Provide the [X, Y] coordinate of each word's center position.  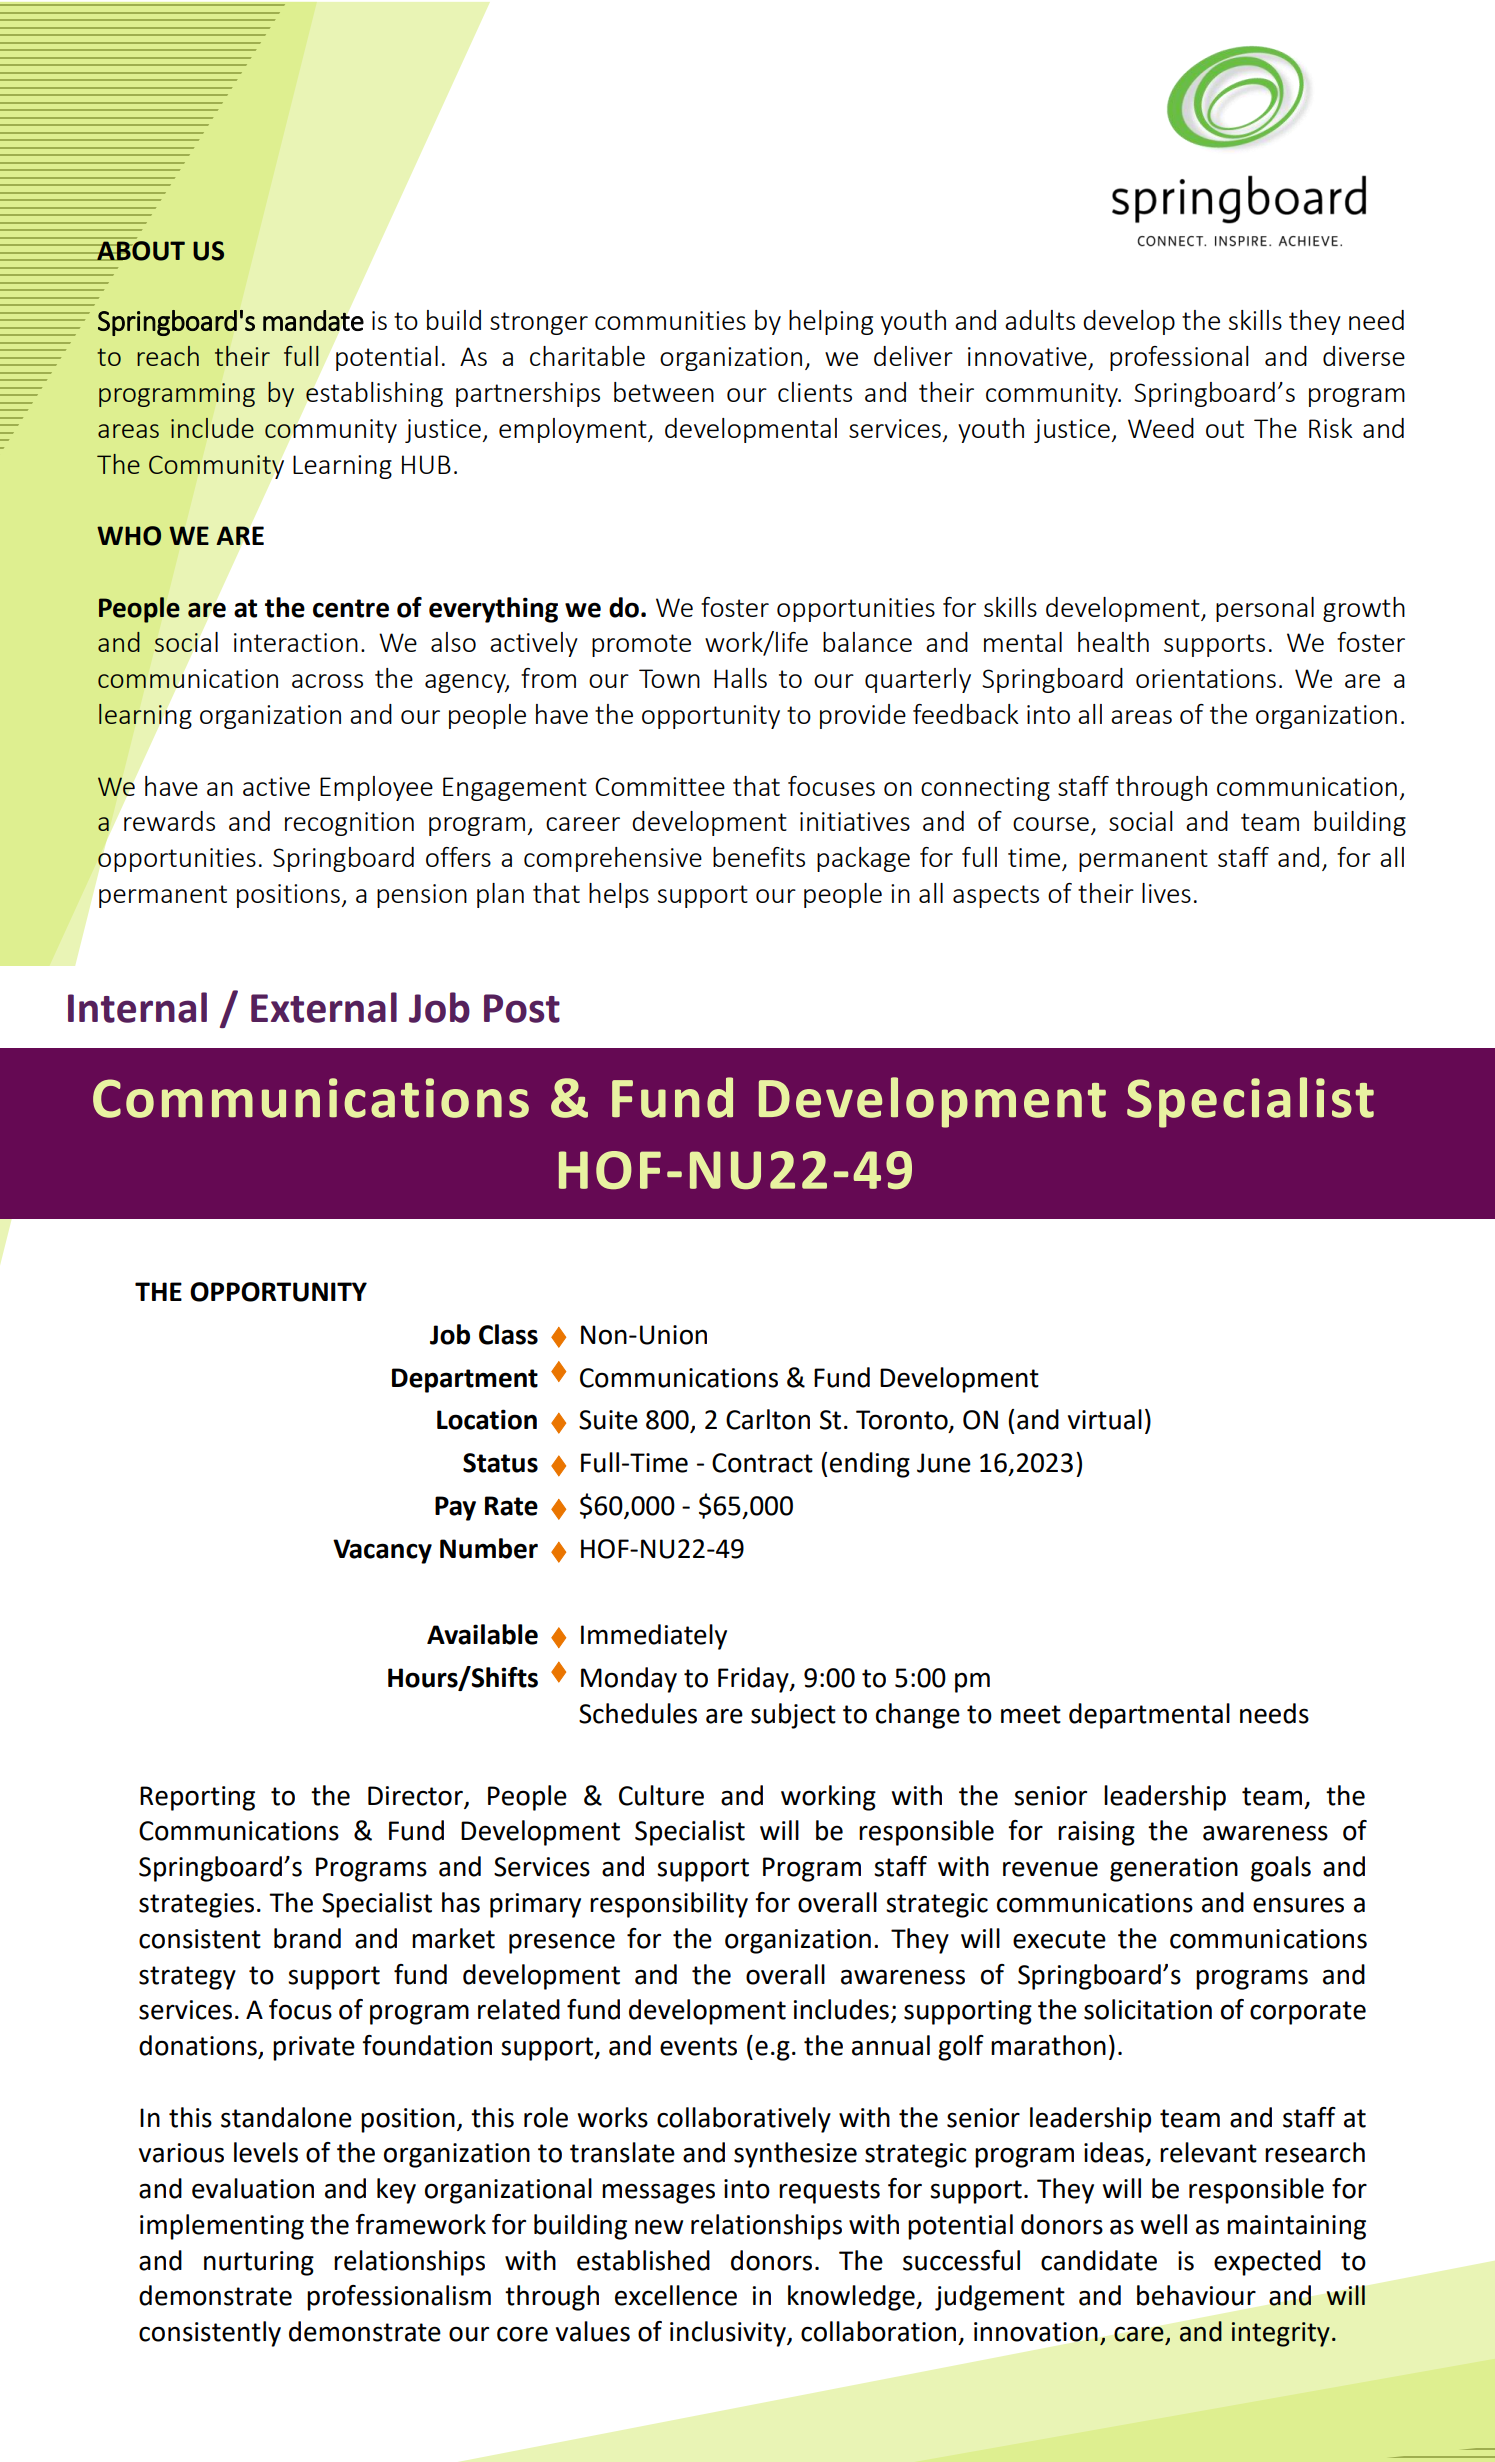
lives [1166, 893]
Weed [1161, 428]
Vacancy [382, 1551]
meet [1031, 1714]
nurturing [259, 2263]
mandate [313, 320]
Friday [754, 1680]
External [324, 1007]
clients [815, 392]
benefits [759, 857]
